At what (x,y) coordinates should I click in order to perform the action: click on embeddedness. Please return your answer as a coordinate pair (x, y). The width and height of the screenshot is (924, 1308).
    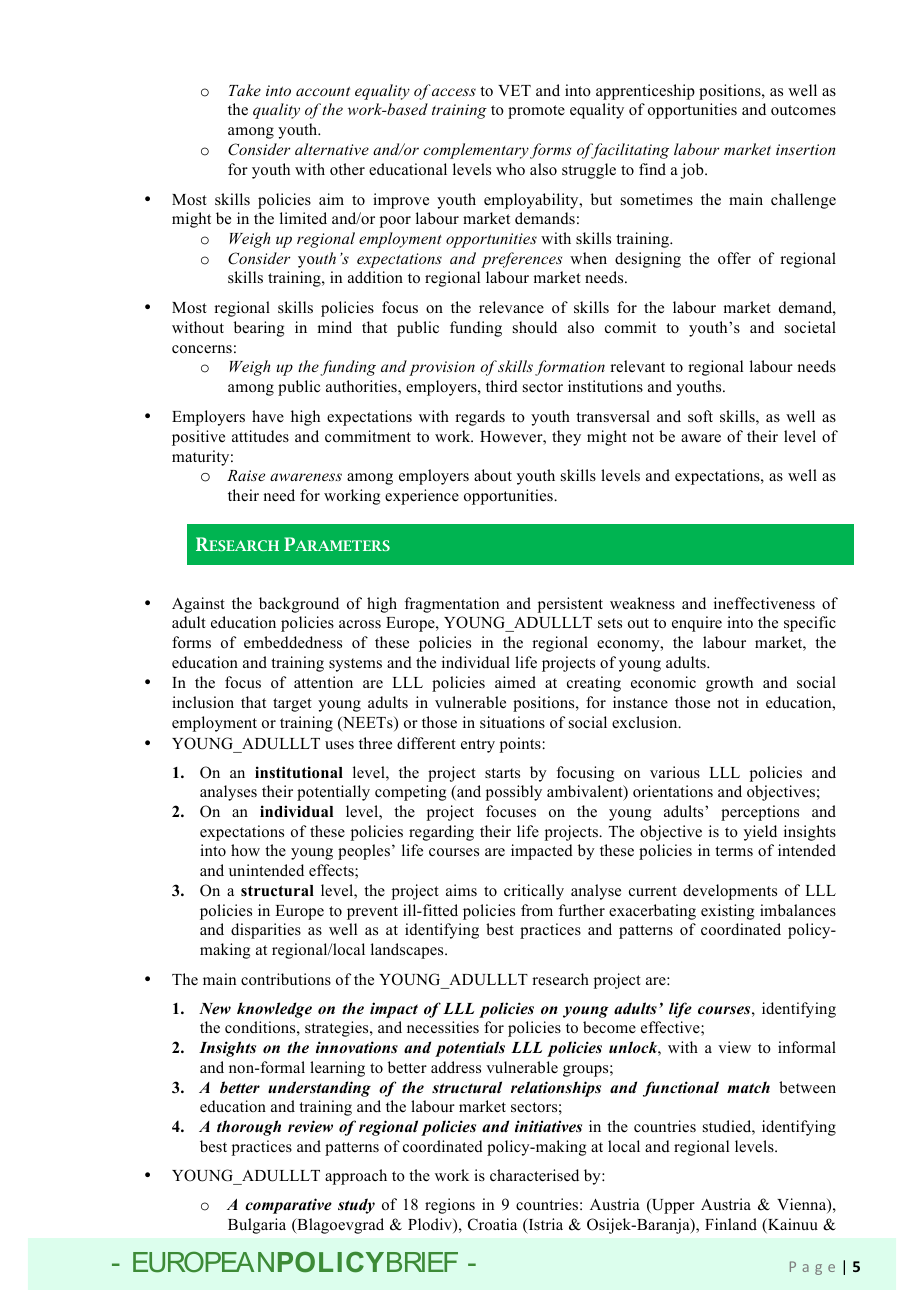
    Looking at the image, I should click on (293, 642).
